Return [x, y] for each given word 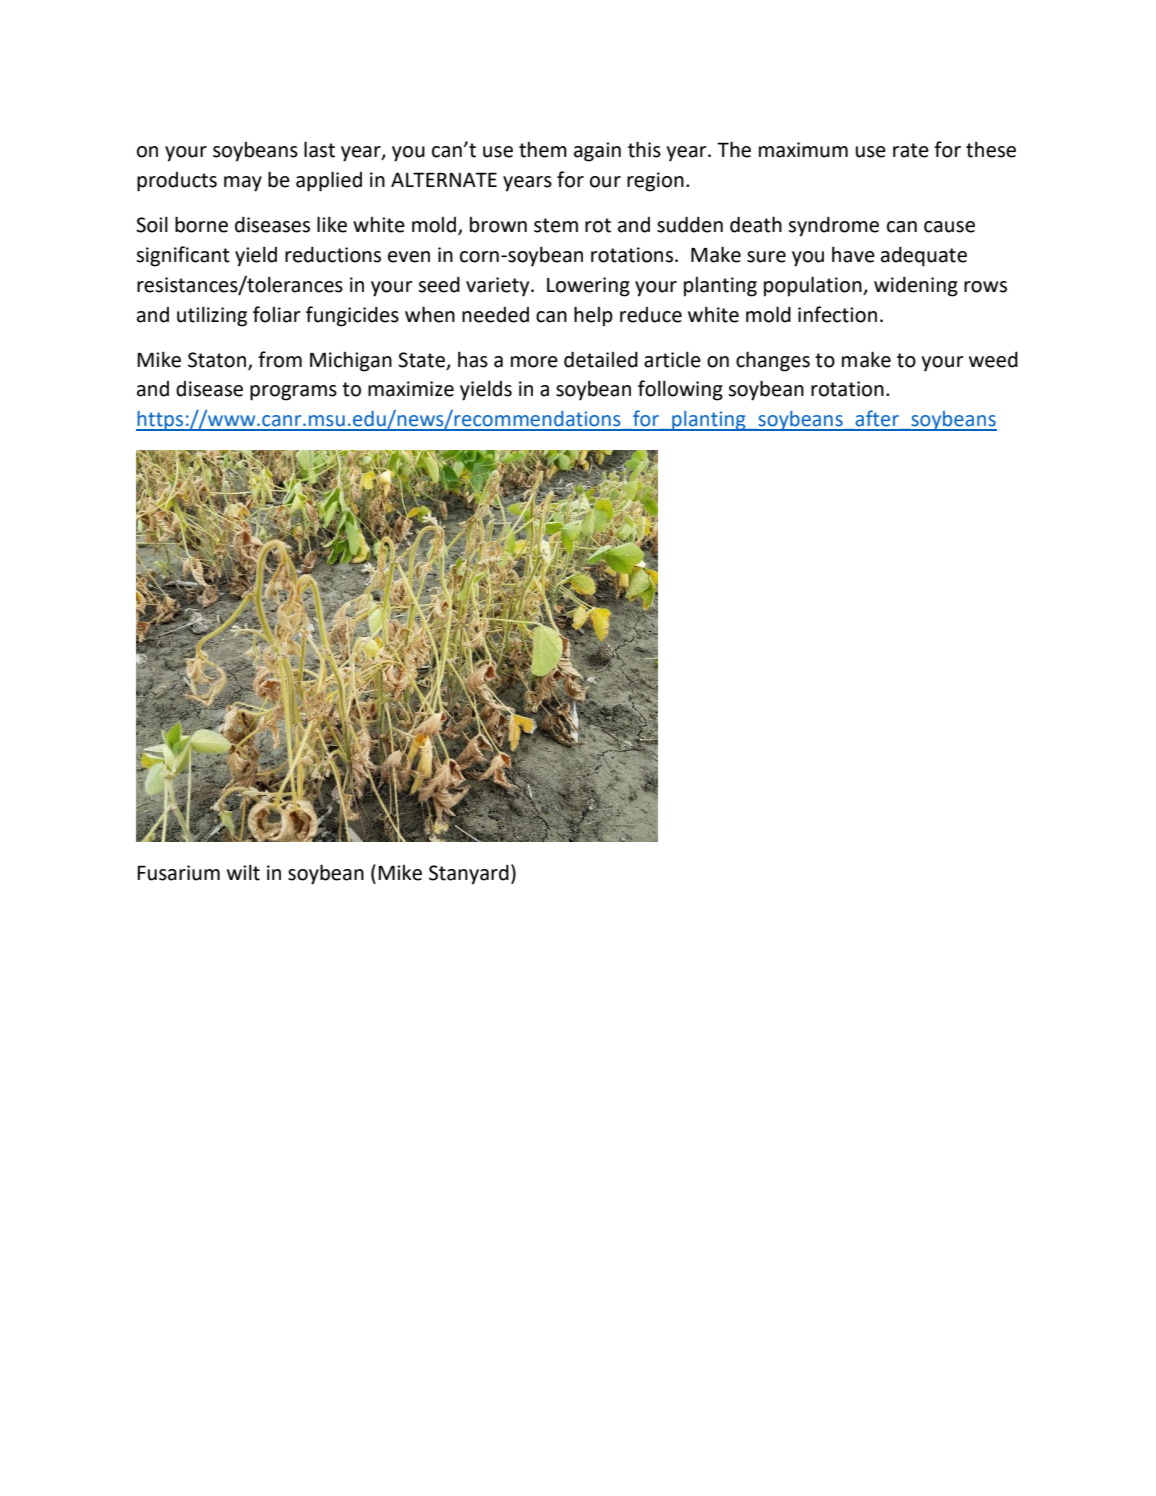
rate [911, 150]
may [243, 184]
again [597, 152]
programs [293, 393]
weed [993, 359]
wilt [243, 872]
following [680, 390]
